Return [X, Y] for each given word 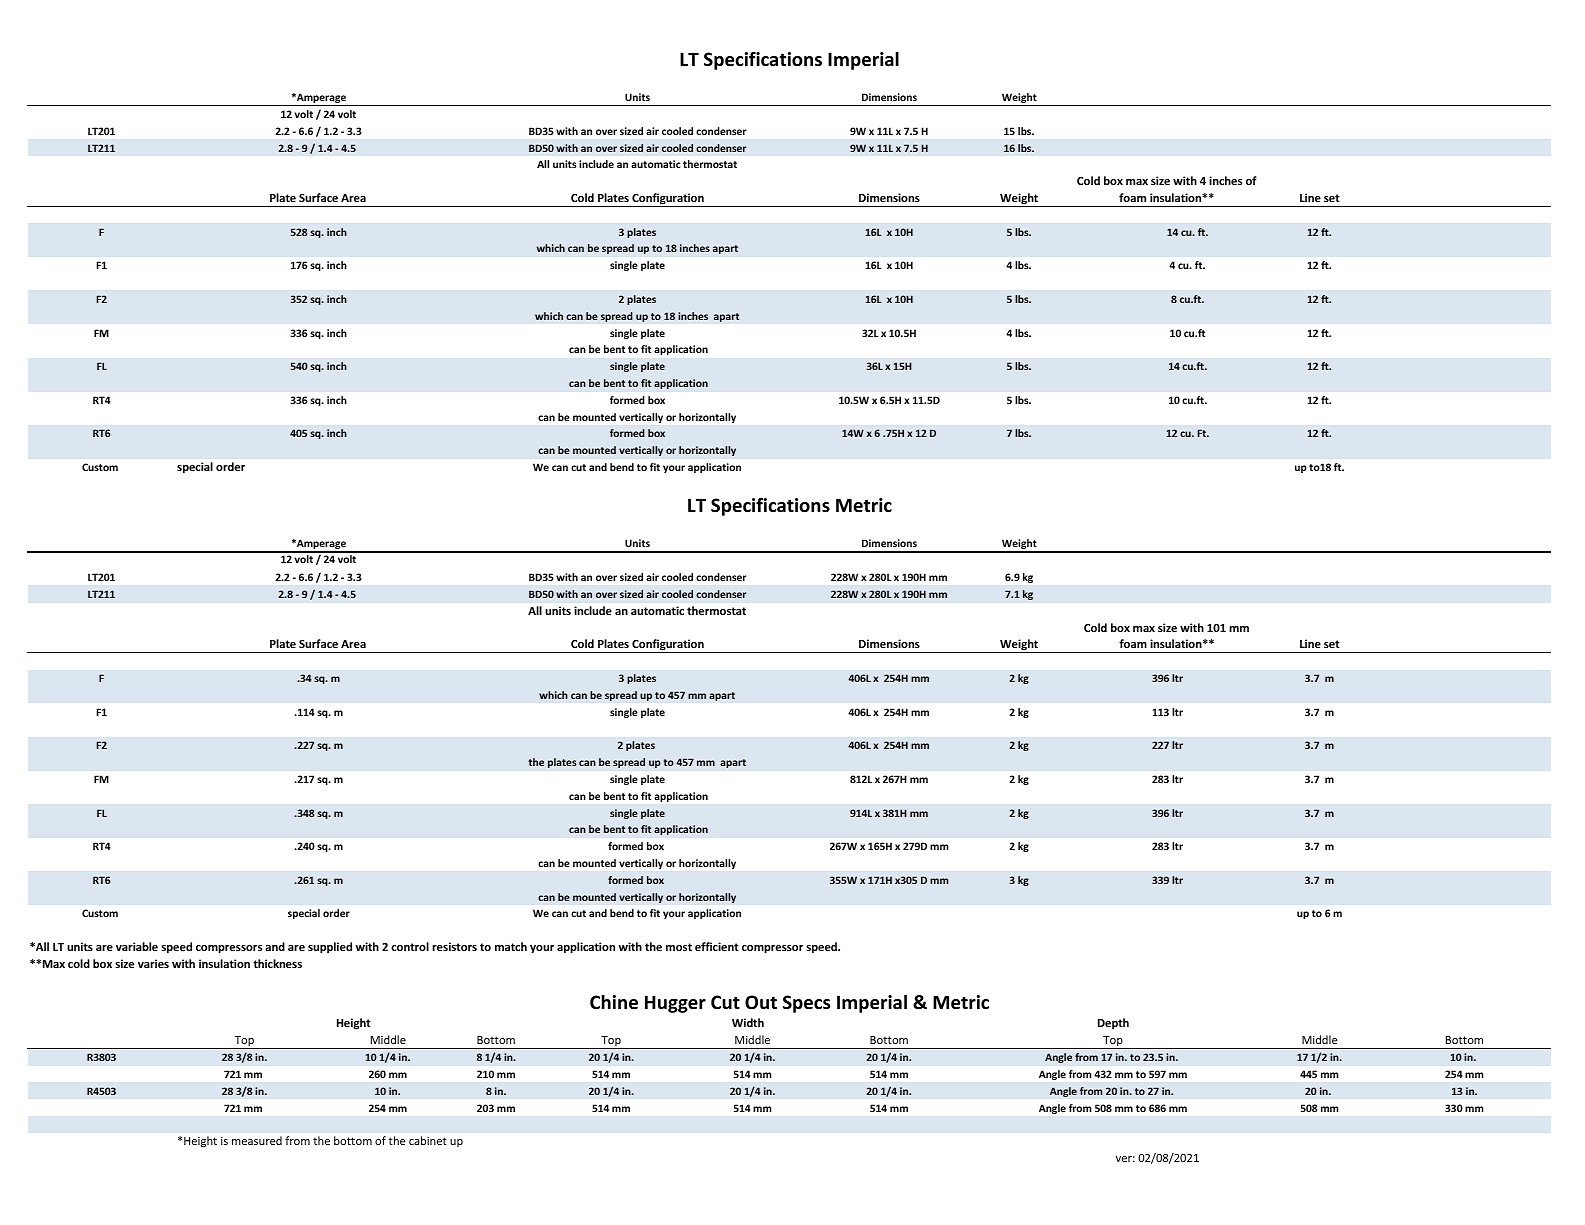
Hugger [675, 1004]
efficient [717, 946]
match [511, 946]
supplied [330, 948]
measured [257, 1140]
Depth [1113, 1023]
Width [748, 1022]
